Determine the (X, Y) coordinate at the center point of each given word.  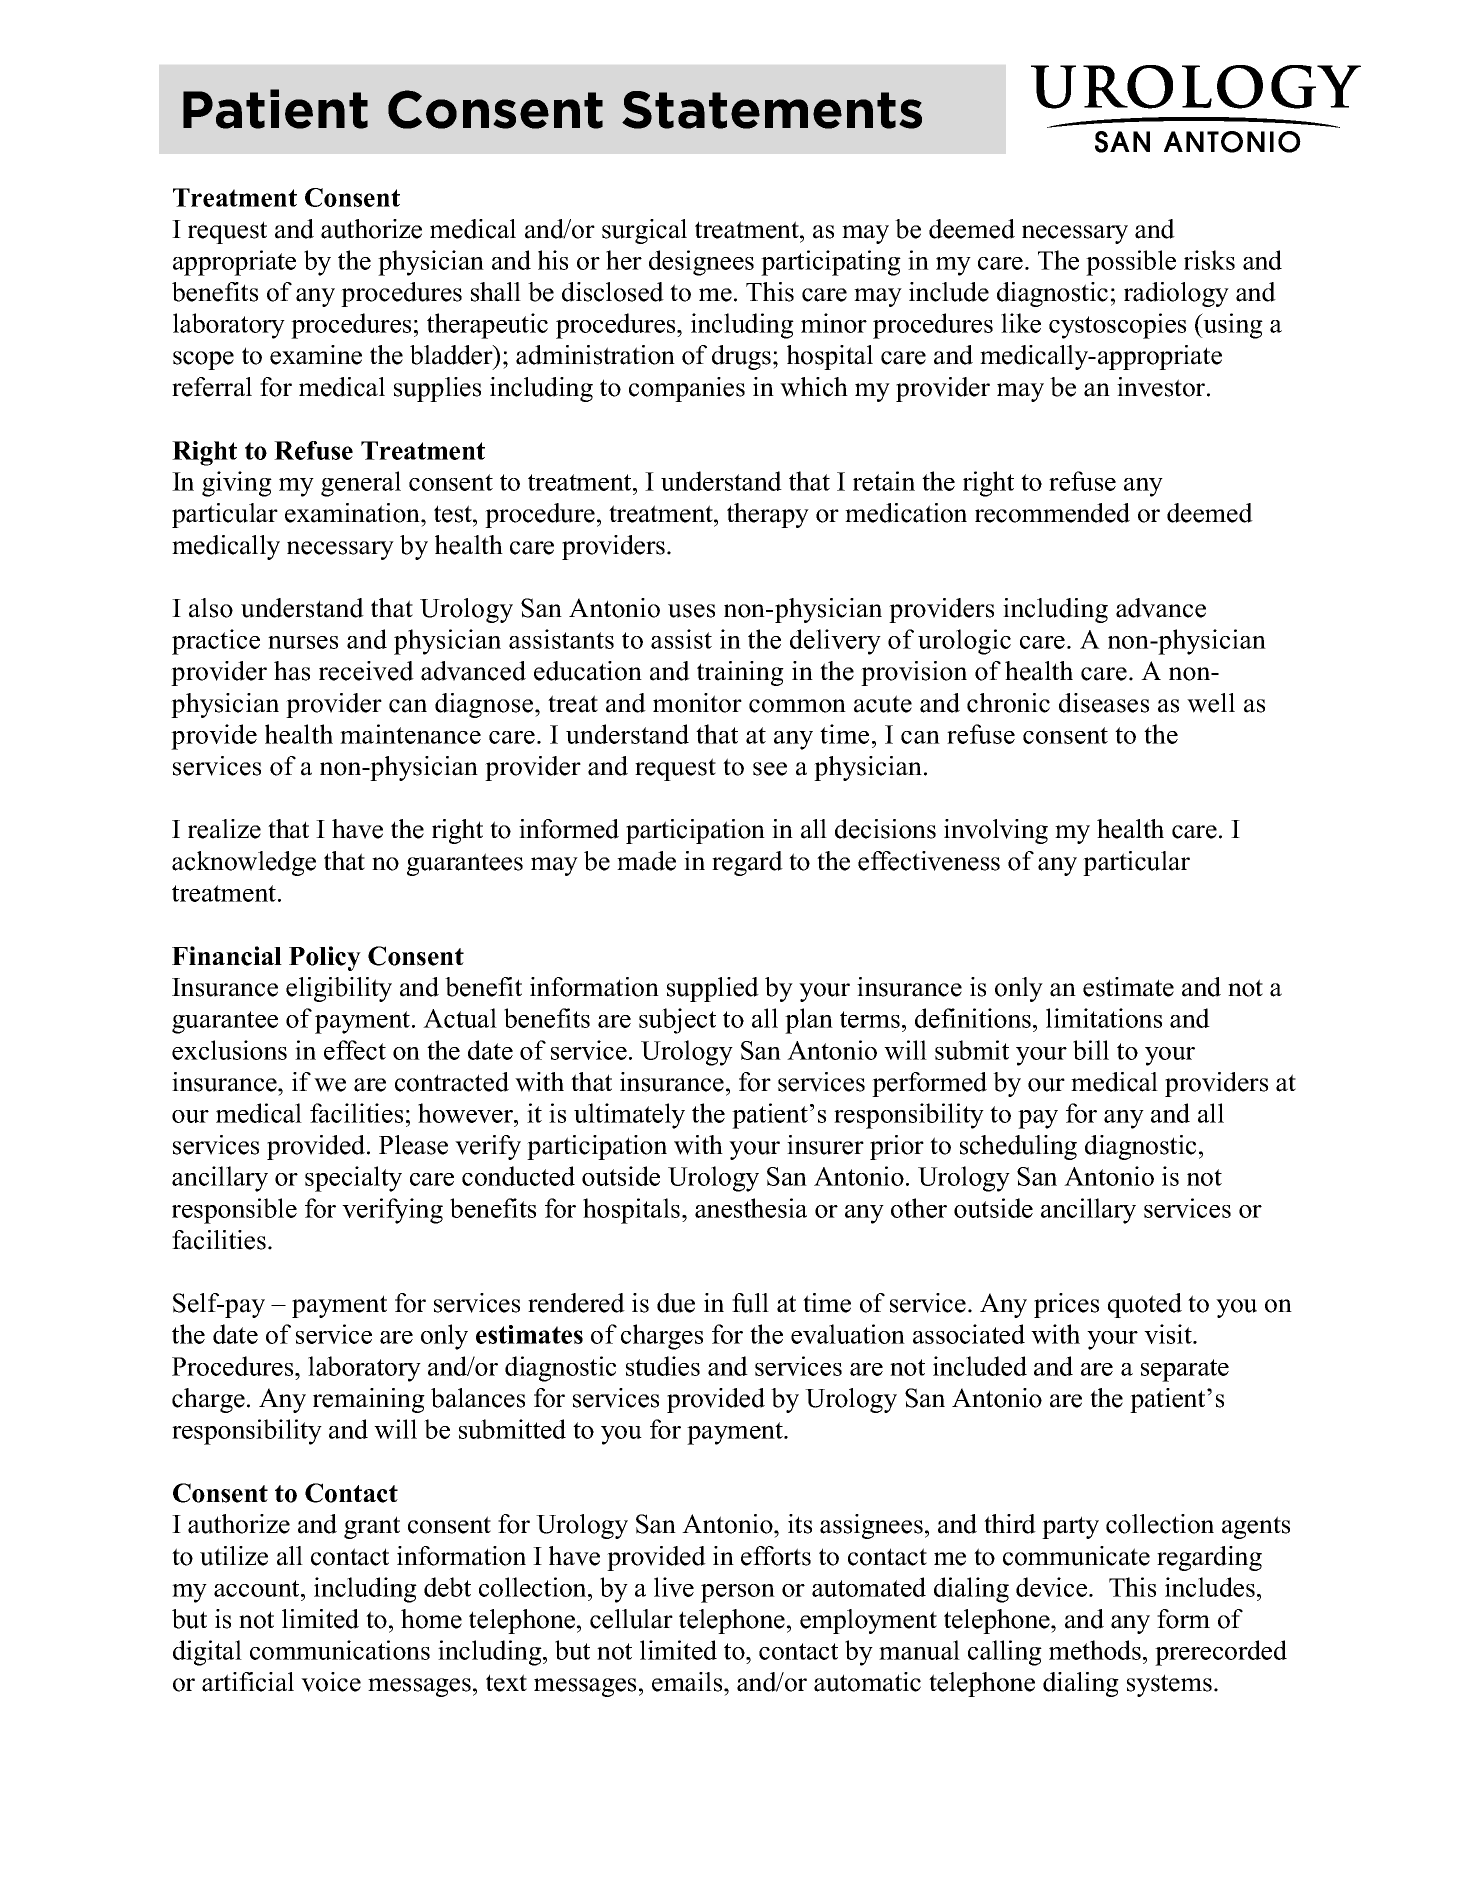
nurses (303, 642)
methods (1095, 1650)
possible (1131, 263)
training (740, 673)
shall (496, 292)
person (738, 1593)
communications (340, 1650)
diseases (1104, 703)
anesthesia (751, 1208)
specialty (353, 1179)
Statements (772, 110)
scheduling (1018, 1147)
